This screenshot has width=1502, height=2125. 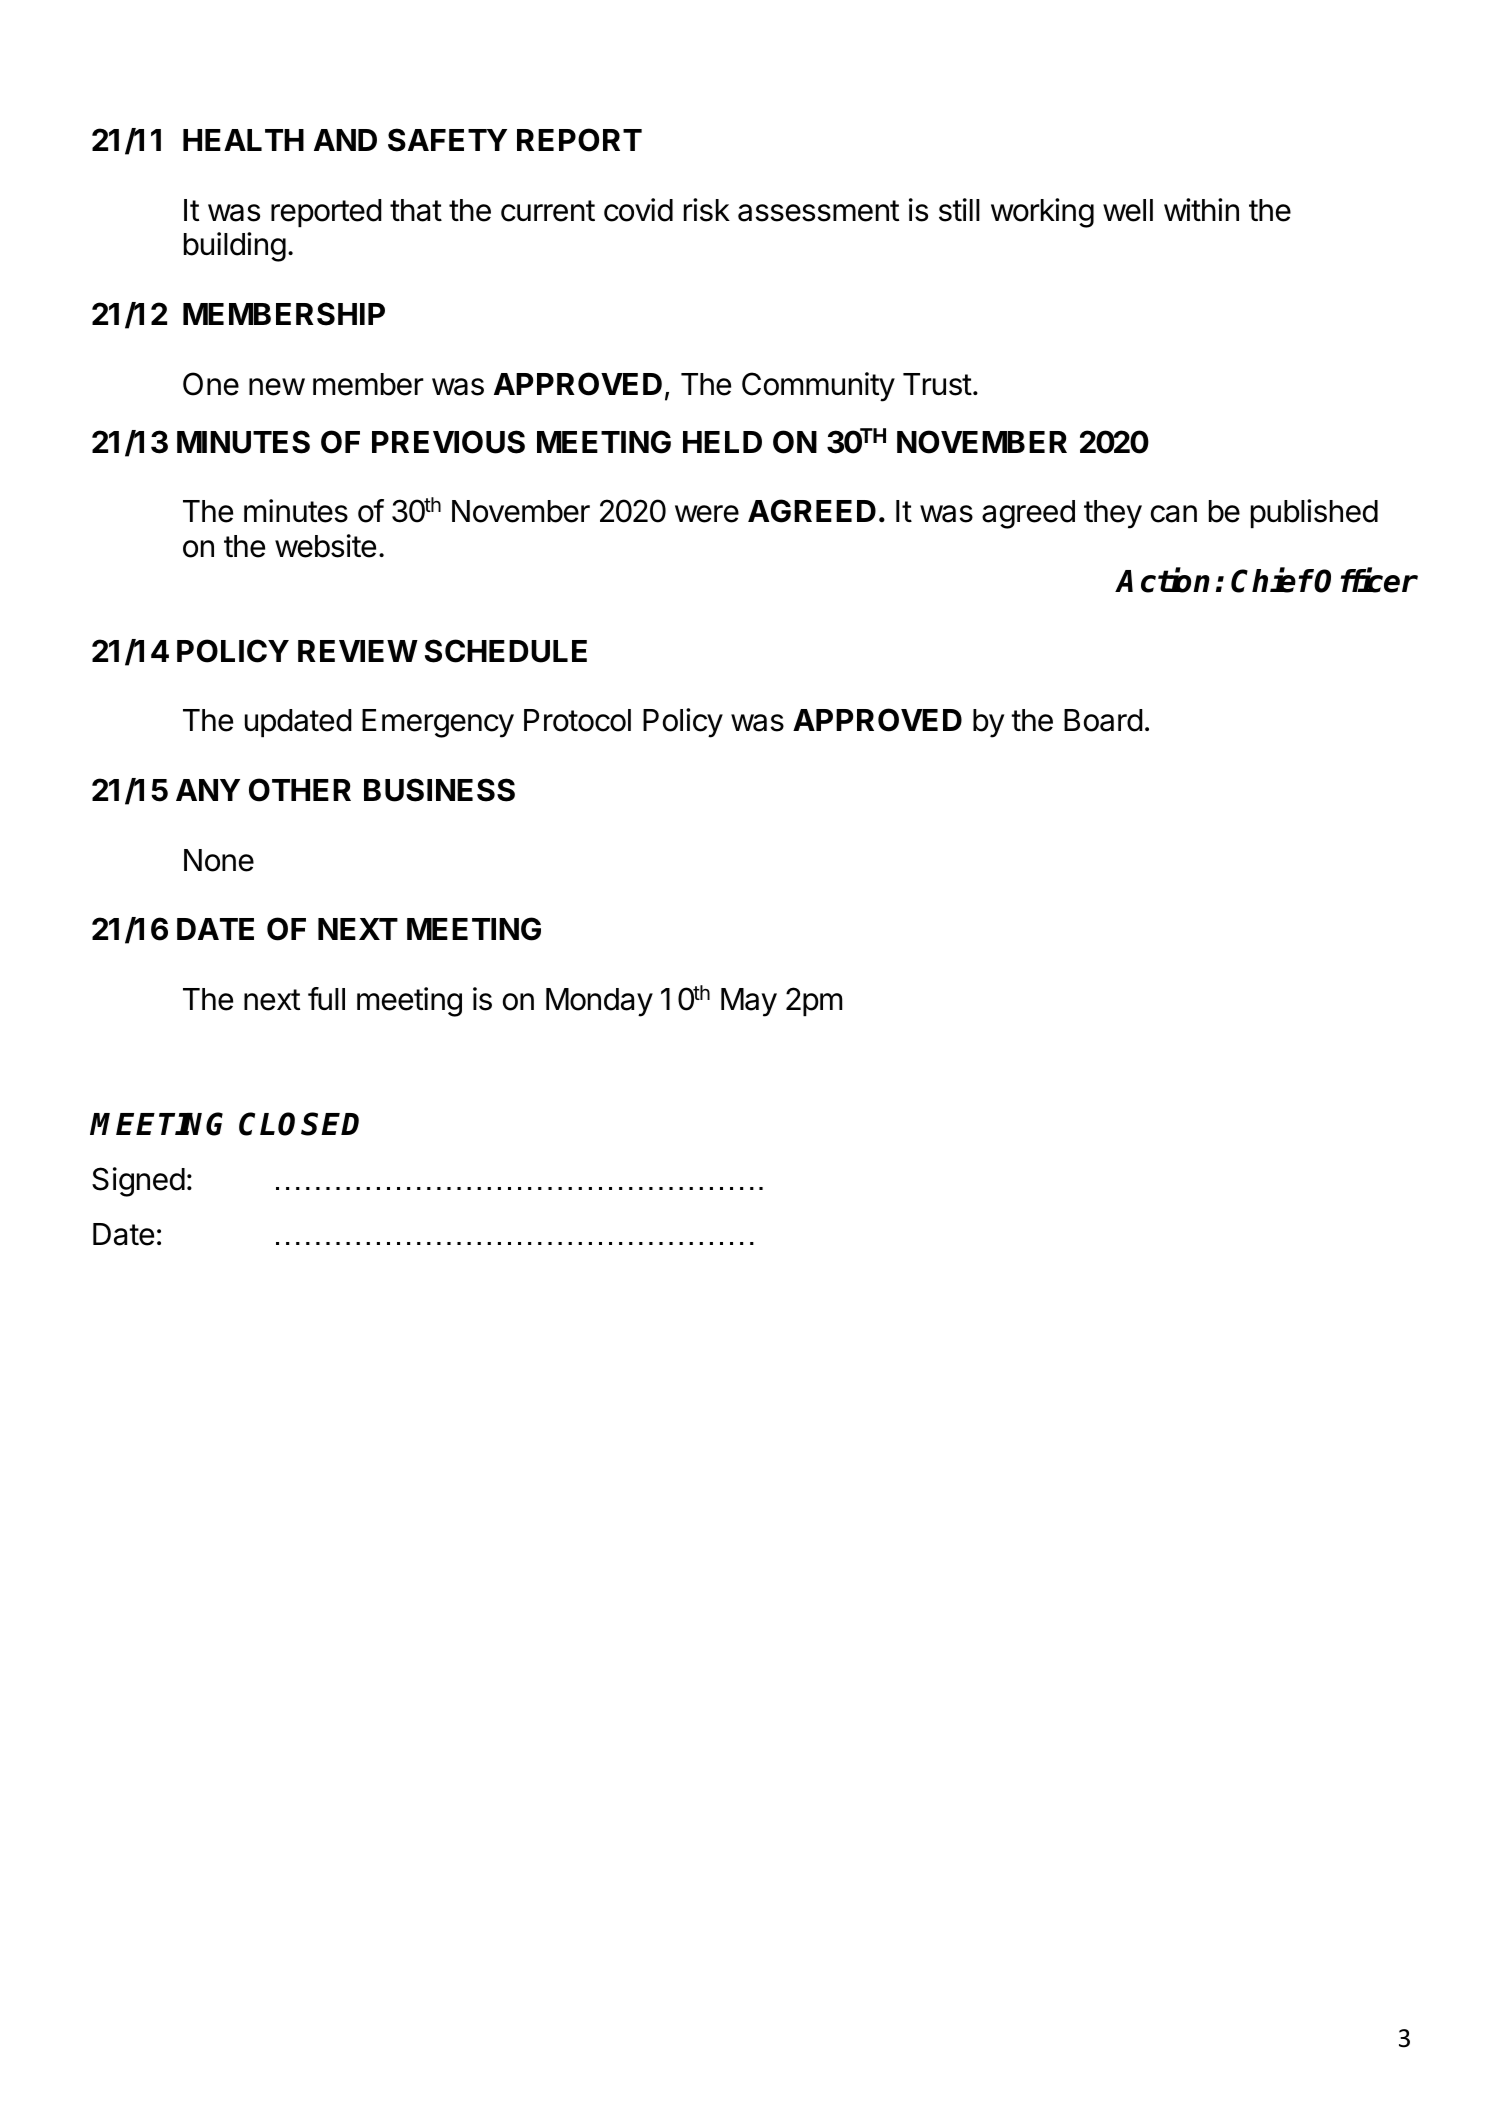 I want to click on Board, so click(x=1103, y=720).
